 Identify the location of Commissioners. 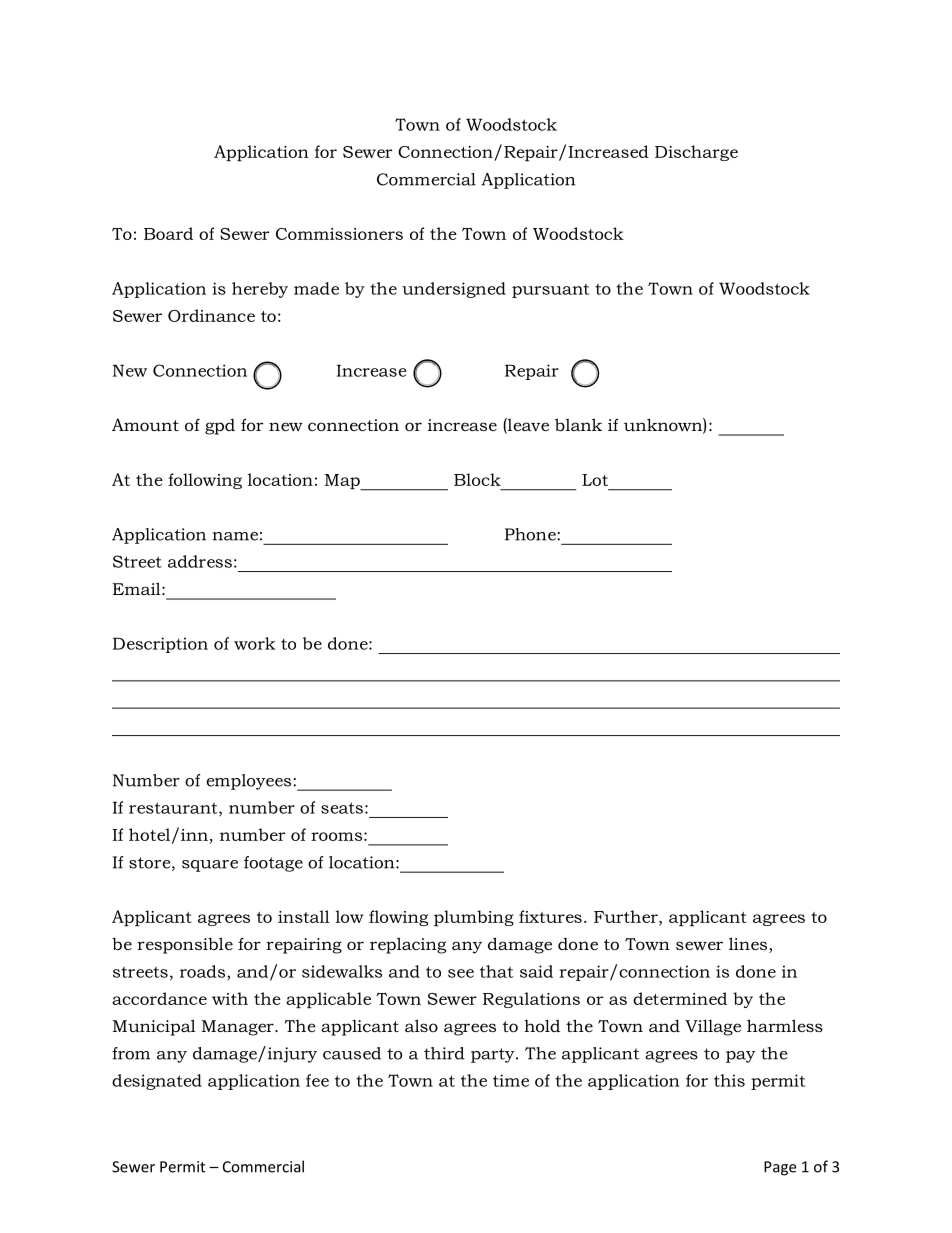
(339, 234).
